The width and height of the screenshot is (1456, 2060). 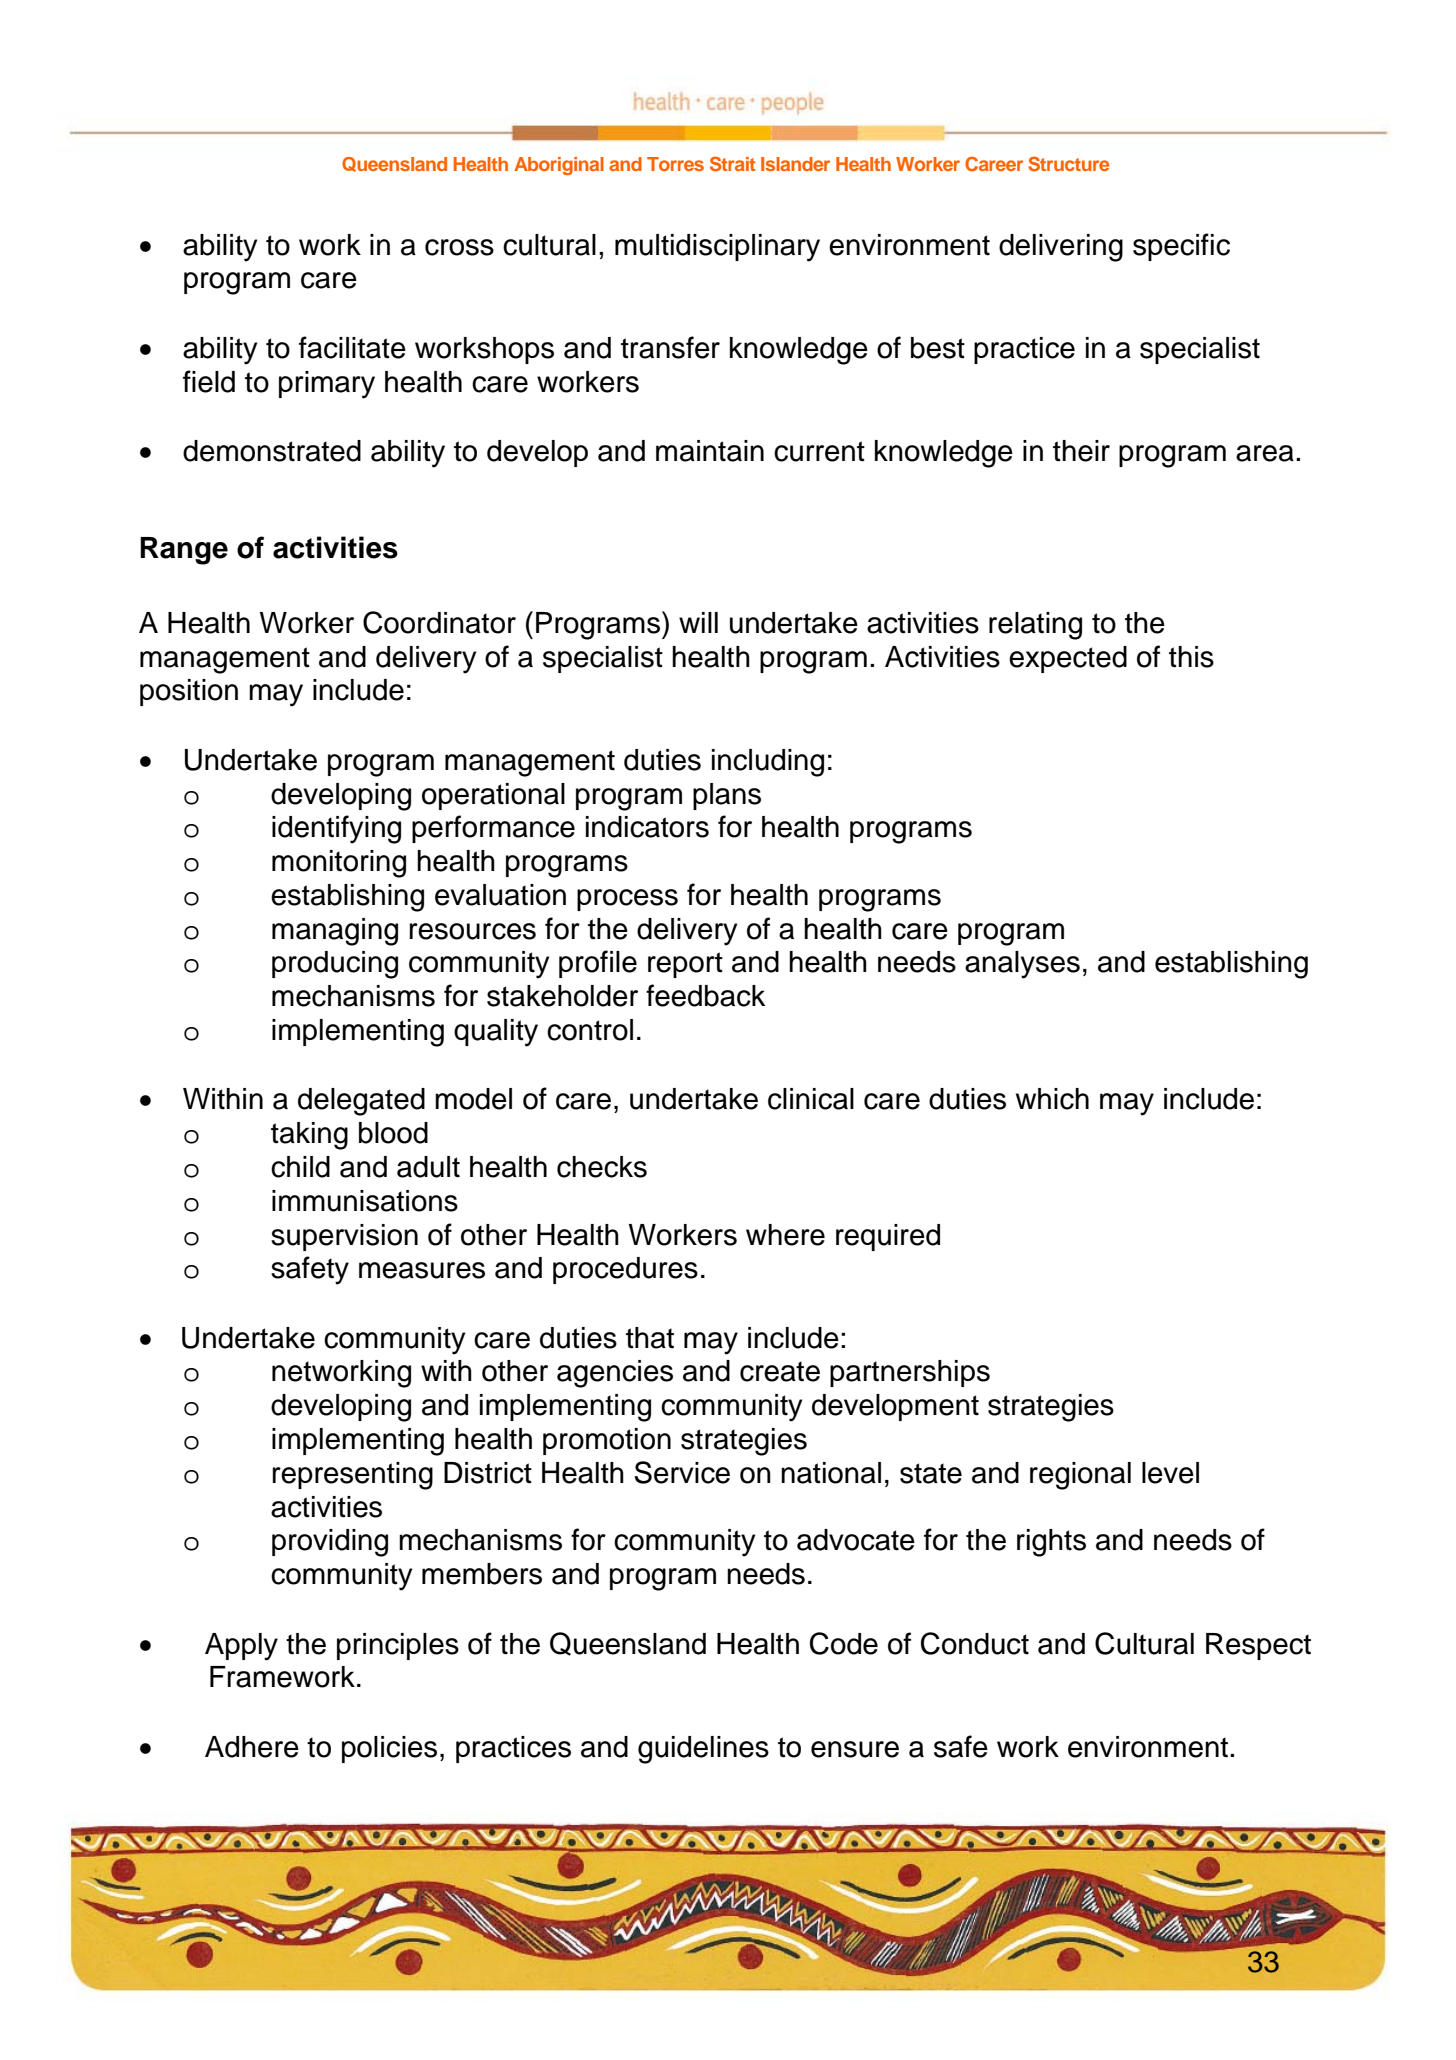 What do you see at coordinates (685, 965) in the screenshot?
I see `report` at bounding box center [685, 965].
